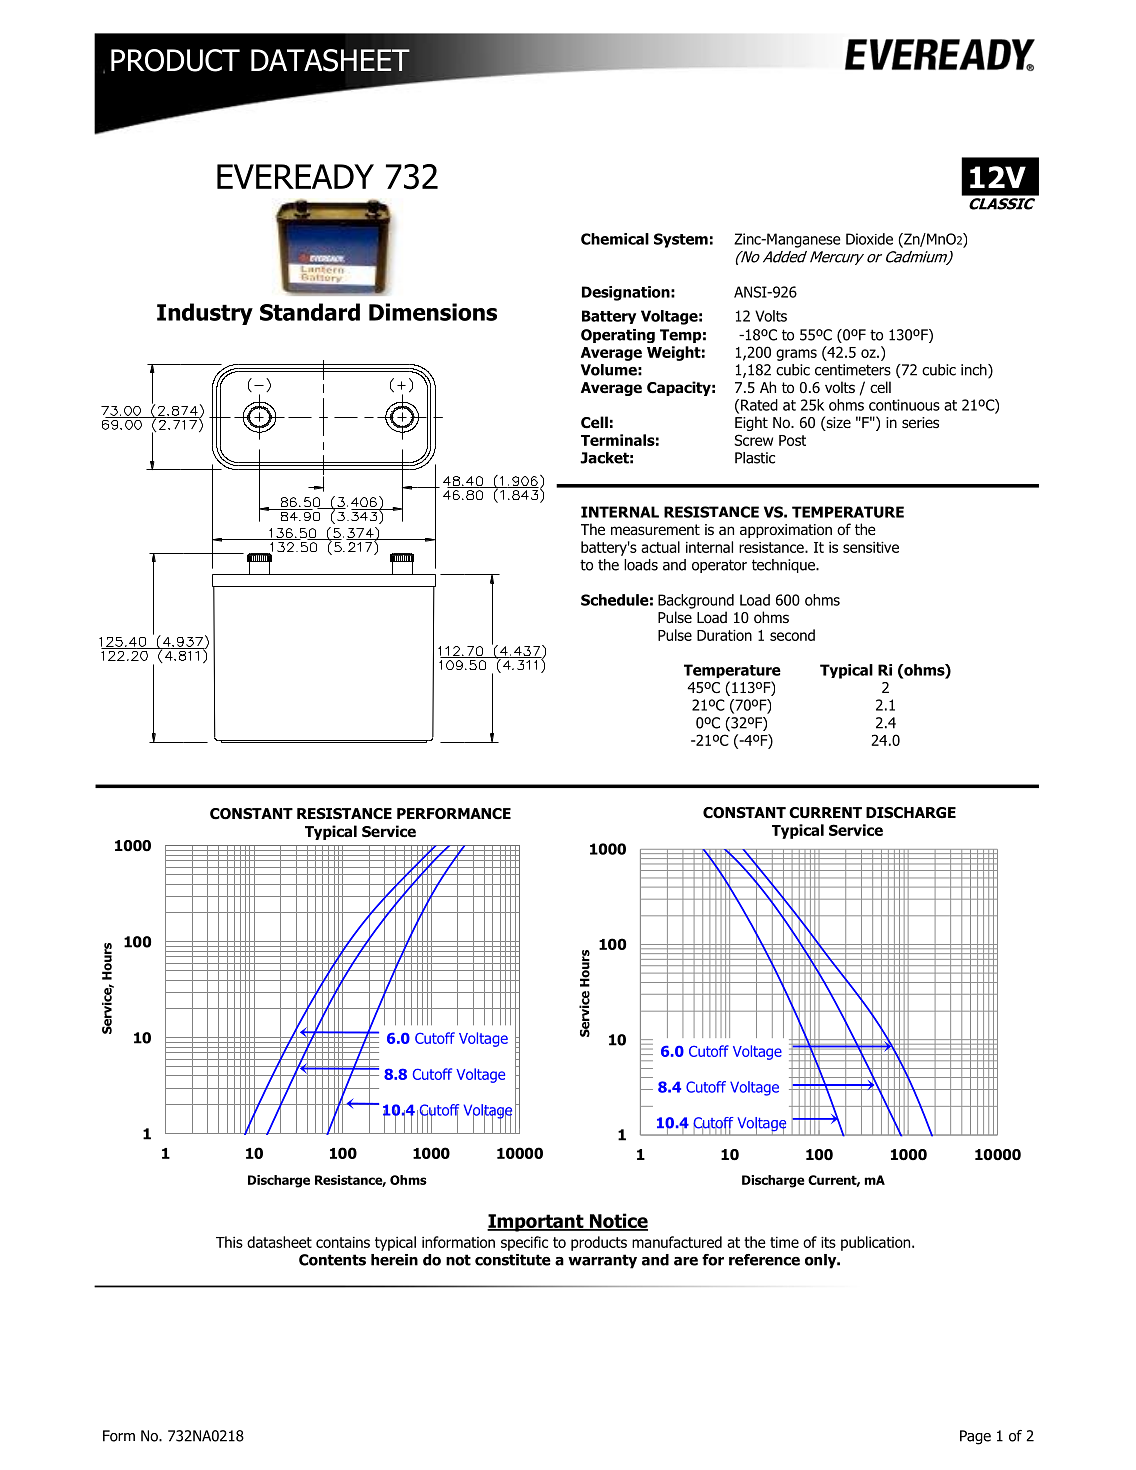 This image has width=1136, height=1470. I want to click on Industry, so click(205, 314).
